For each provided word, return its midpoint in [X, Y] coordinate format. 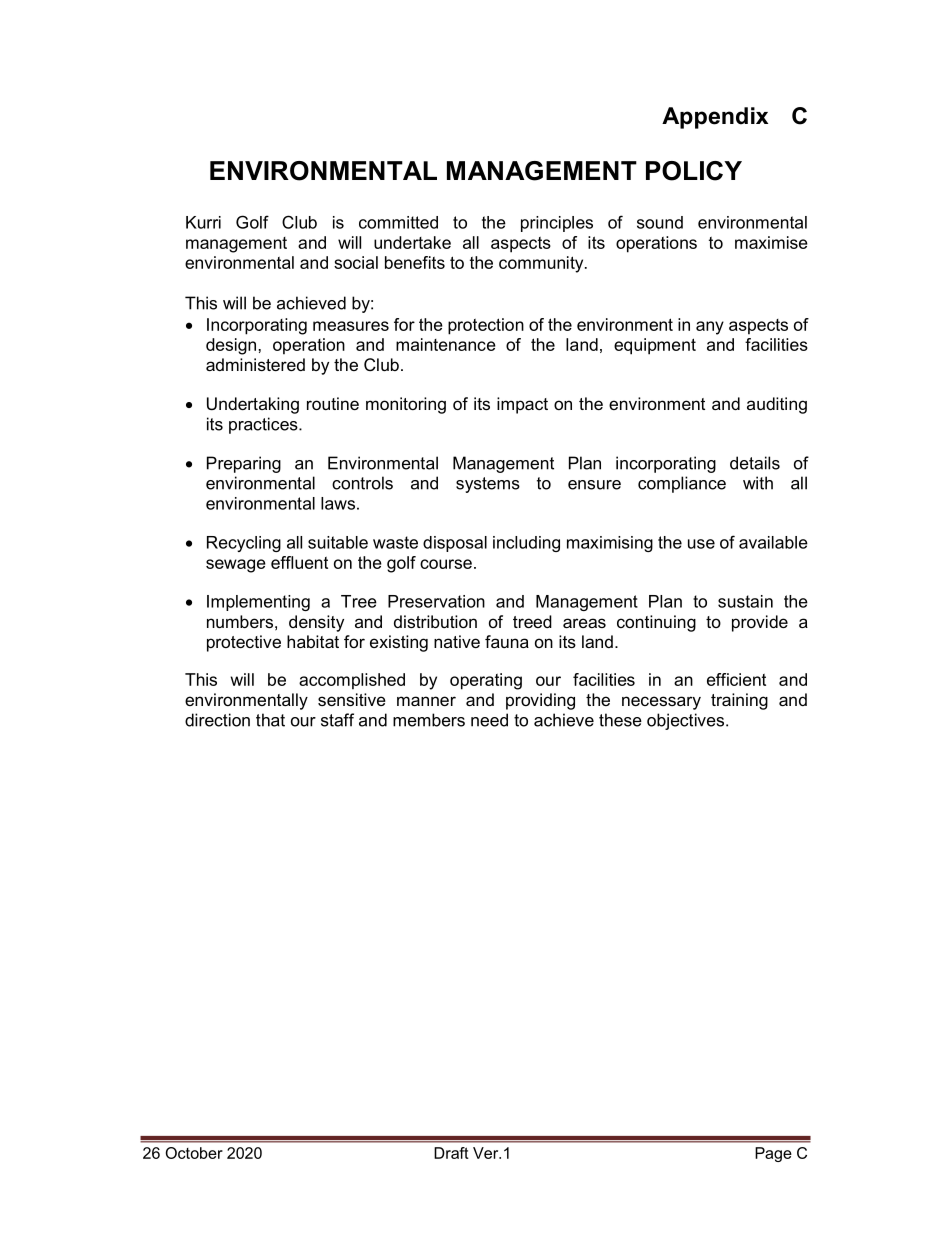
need [489, 720]
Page [773, 1154]
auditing [777, 405]
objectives [687, 721]
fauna [507, 641]
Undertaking [253, 405]
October [194, 1153]
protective [244, 643]
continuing [656, 623]
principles [557, 224]
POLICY [694, 171]
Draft [451, 1153]
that [270, 720]
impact [522, 405]
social [356, 262]
